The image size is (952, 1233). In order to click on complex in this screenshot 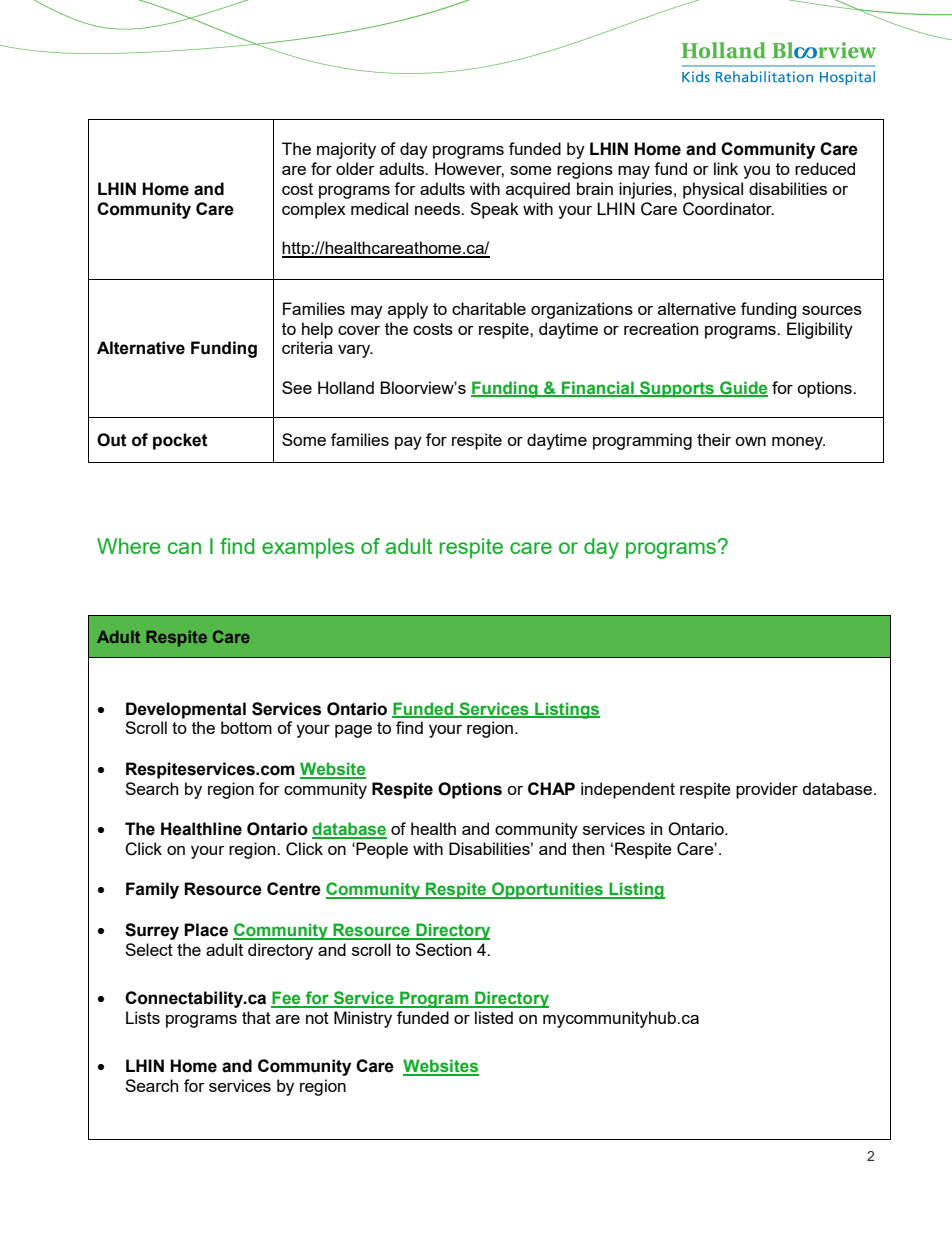, I will do `click(314, 210)`.
